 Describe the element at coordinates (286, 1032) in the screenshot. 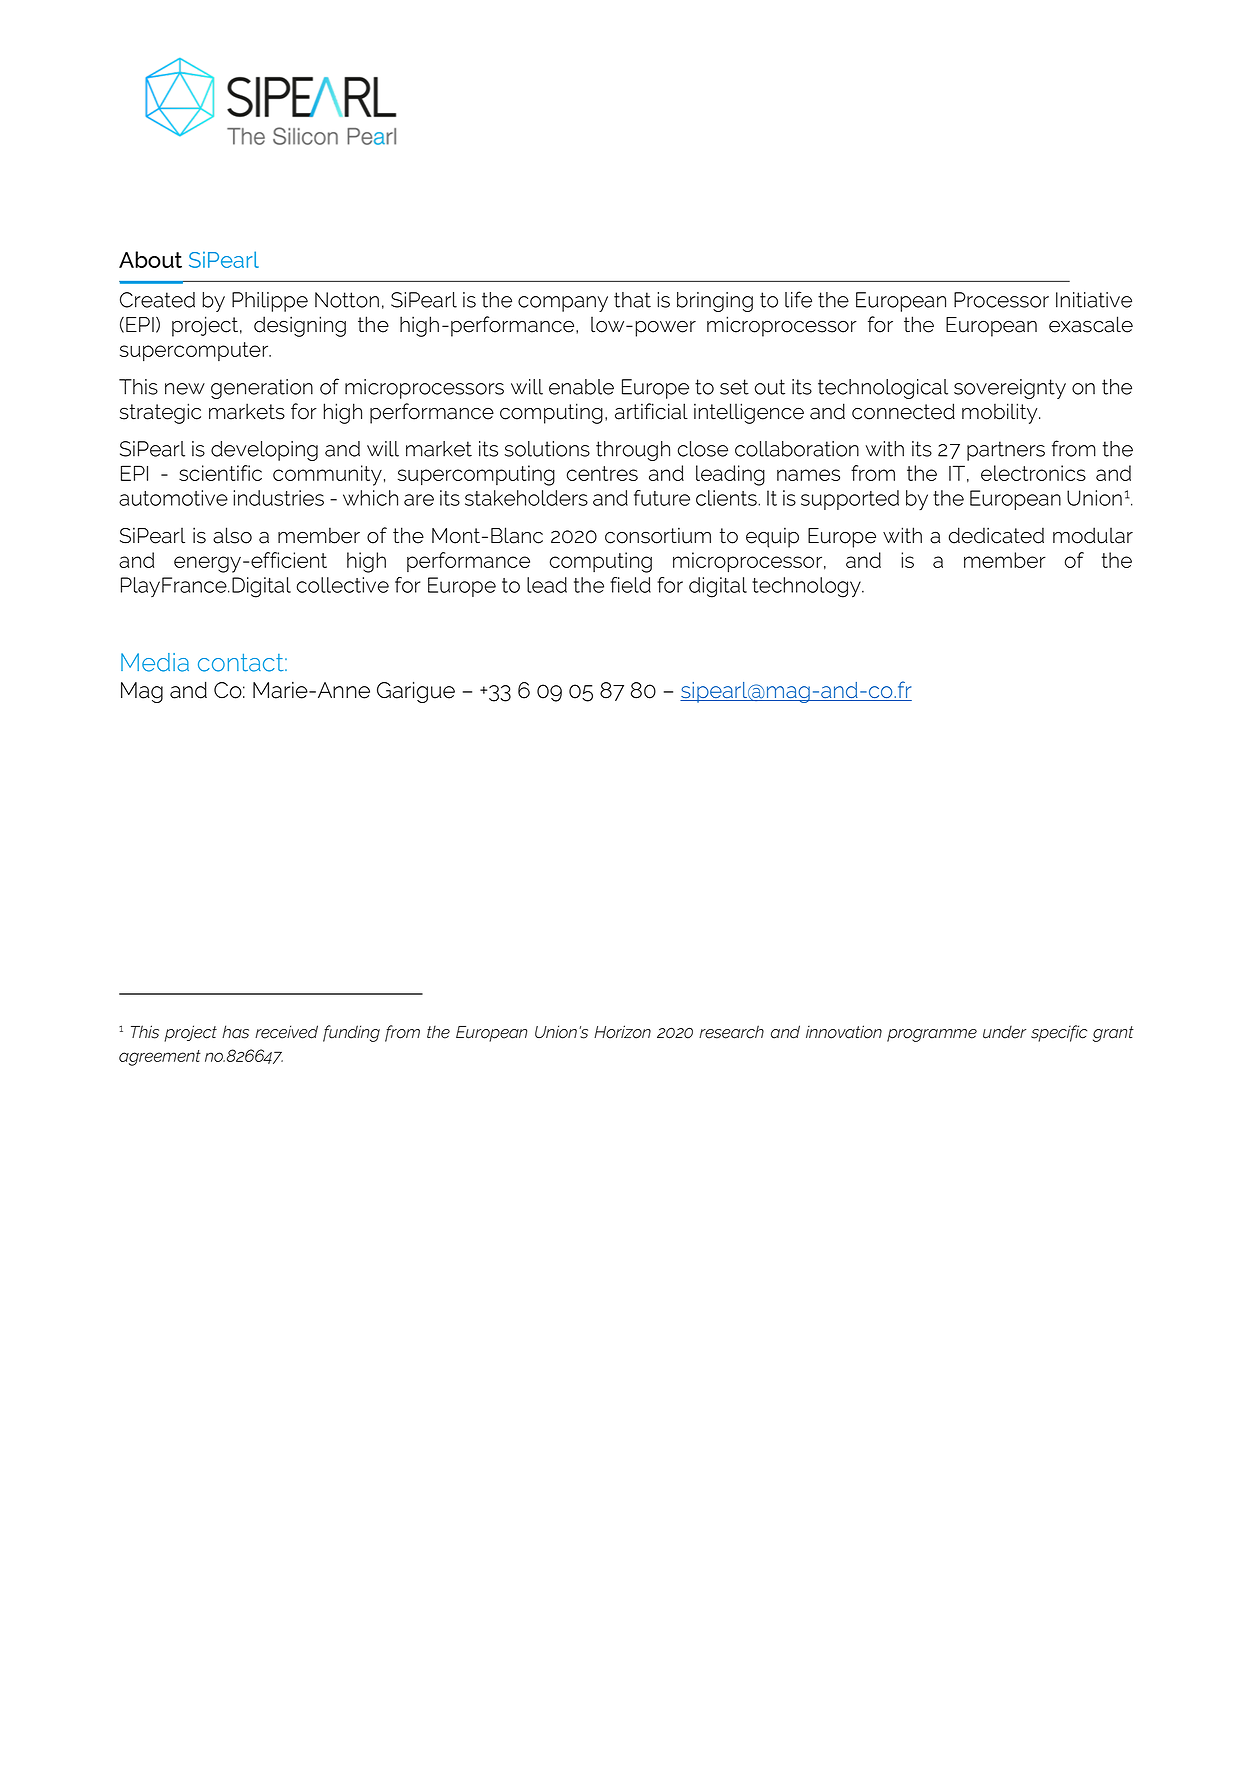

I see `received` at that location.
